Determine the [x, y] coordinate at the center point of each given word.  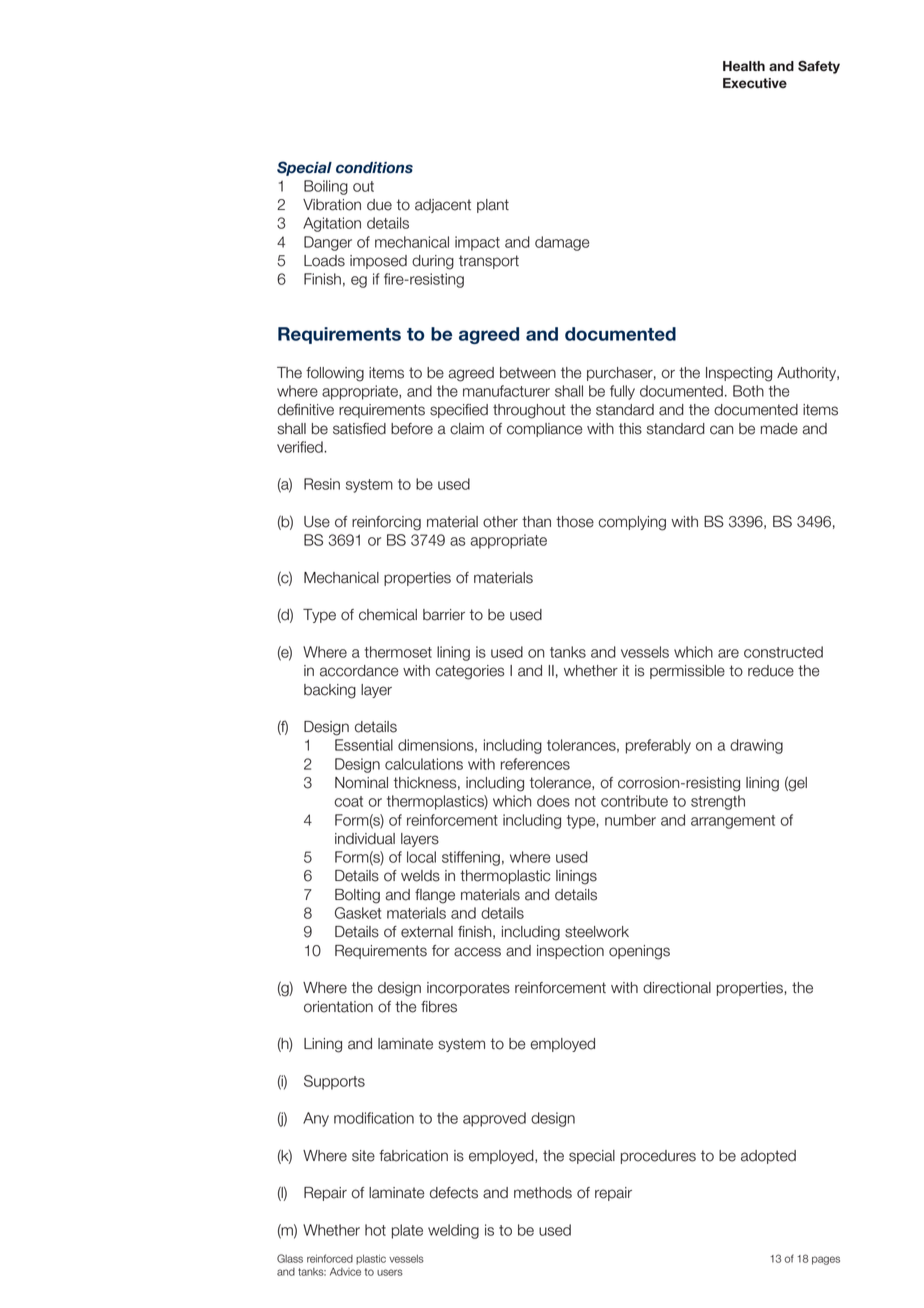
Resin [322, 484]
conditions [374, 168]
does [553, 801]
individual [365, 839]
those [575, 522]
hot [375, 1230]
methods [543, 1193]
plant [493, 206]
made [779, 429]
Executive [755, 83]
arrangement [733, 822]
